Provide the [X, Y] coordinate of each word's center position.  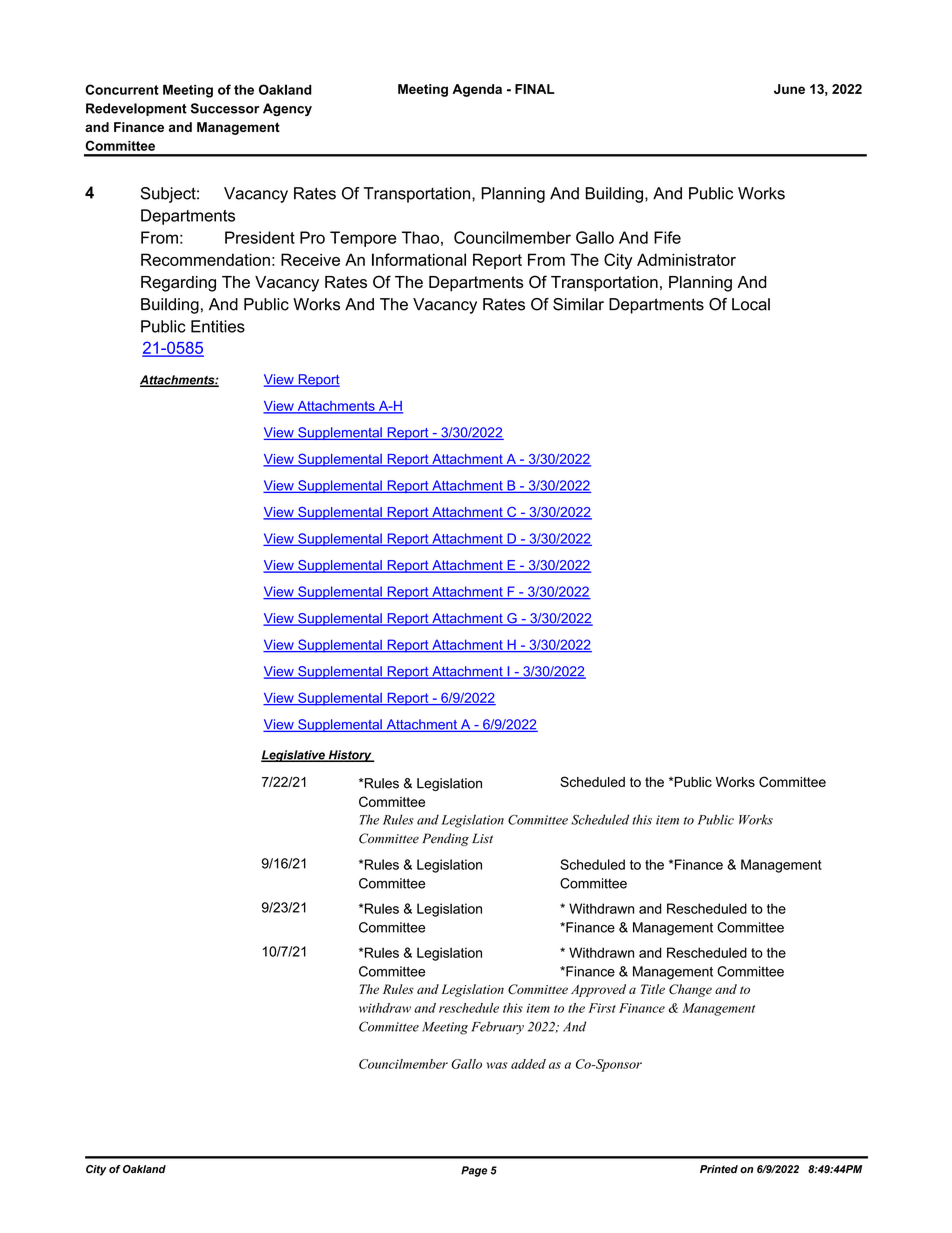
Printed [719, 1169]
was [497, 1065]
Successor [225, 108]
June [789, 89]
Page [474, 1171]
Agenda [477, 90]
